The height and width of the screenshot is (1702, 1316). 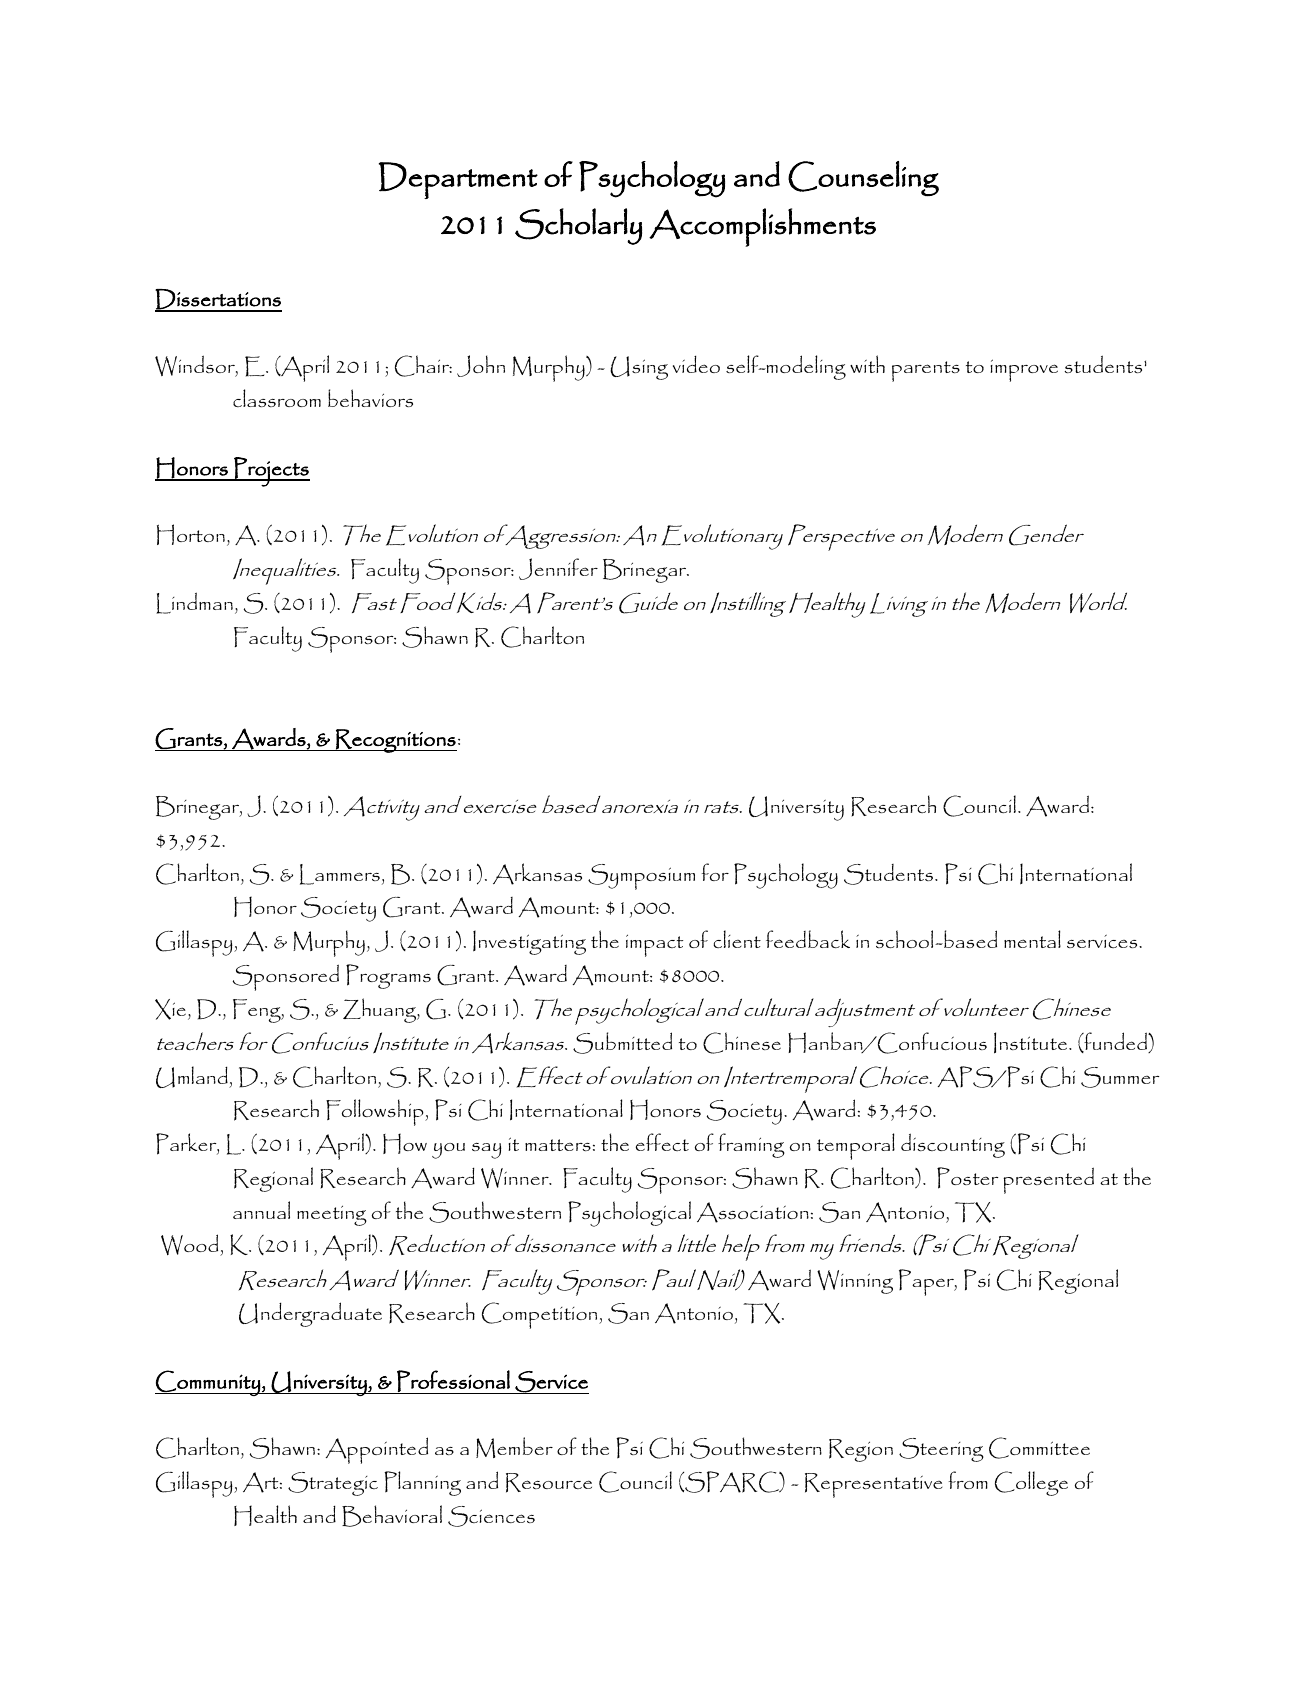 What do you see at coordinates (641, 877) in the screenshot?
I see `Symposium` at bounding box center [641, 877].
